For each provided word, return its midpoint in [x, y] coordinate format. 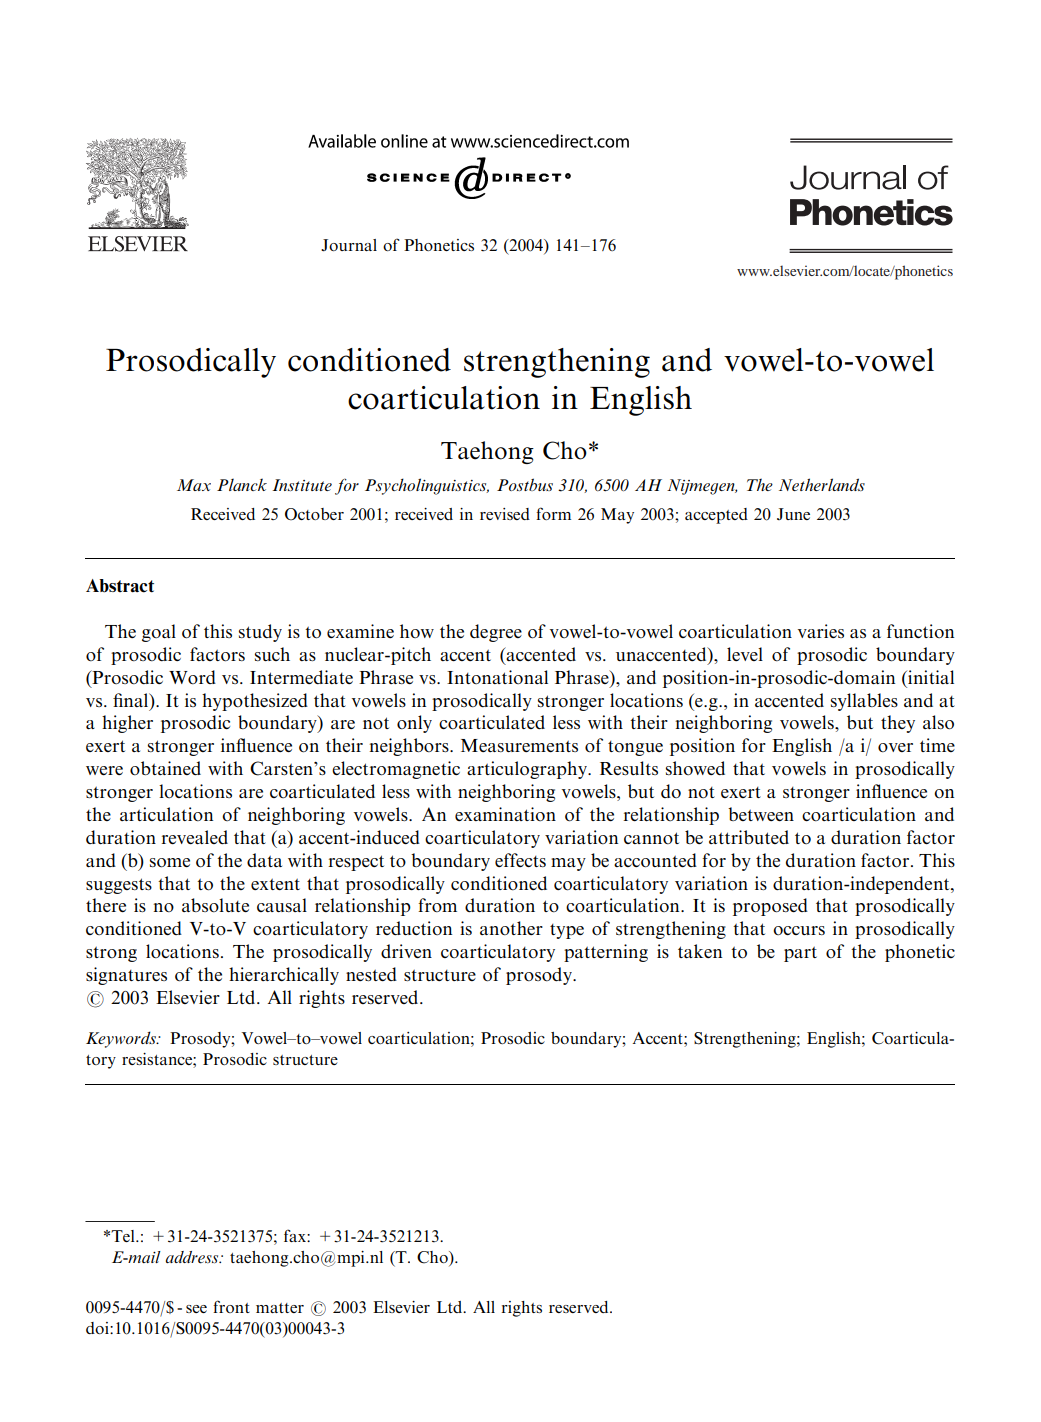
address [193, 1257]
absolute [215, 905]
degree [496, 633]
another [511, 928]
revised [505, 514]
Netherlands [822, 484]
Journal [349, 245]
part [800, 954]
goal [159, 633]
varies [821, 631]
